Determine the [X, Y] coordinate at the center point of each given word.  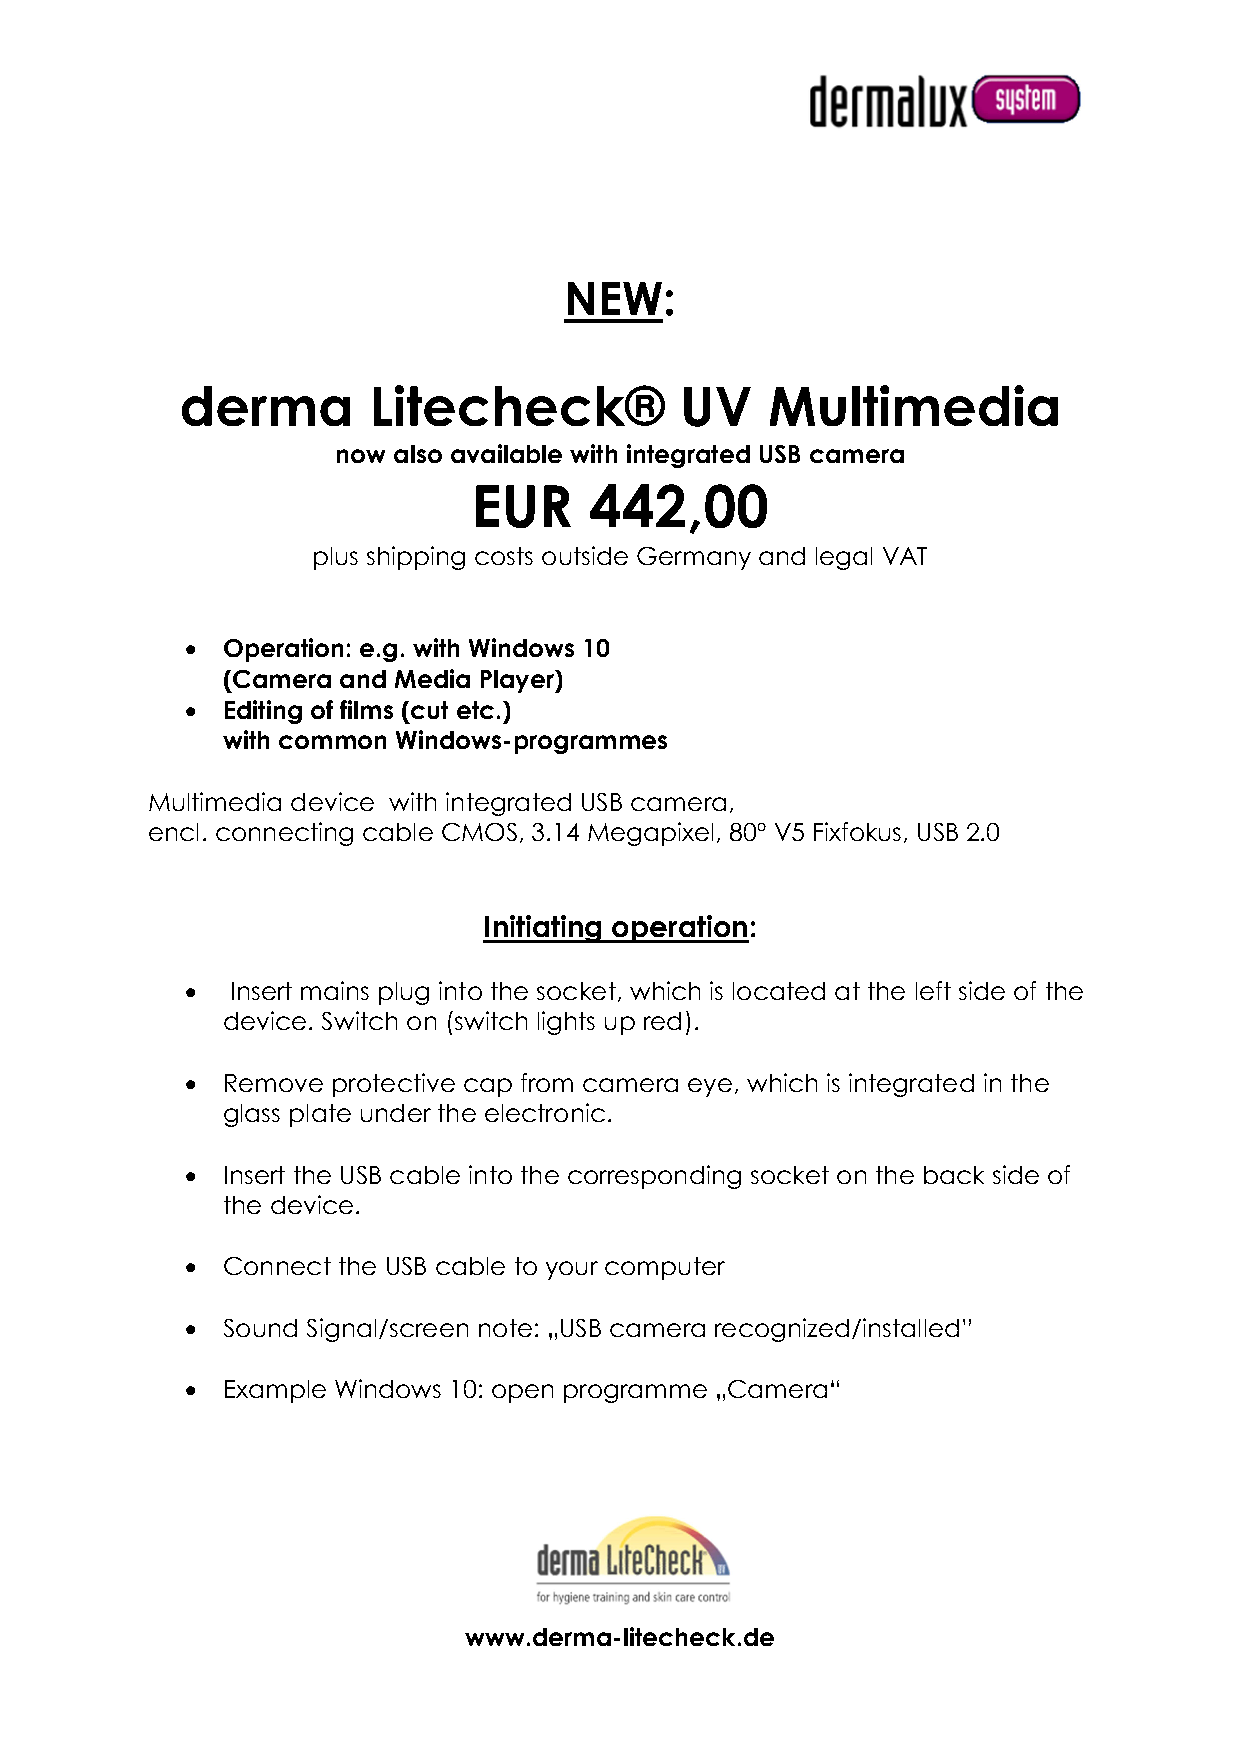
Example [275, 1391]
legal [844, 558]
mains [335, 990]
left [933, 990]
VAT [905, 556]
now [361, 456]
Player [518, 681]
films [366, 709]
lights [566, 1023]
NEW [615, 298]
